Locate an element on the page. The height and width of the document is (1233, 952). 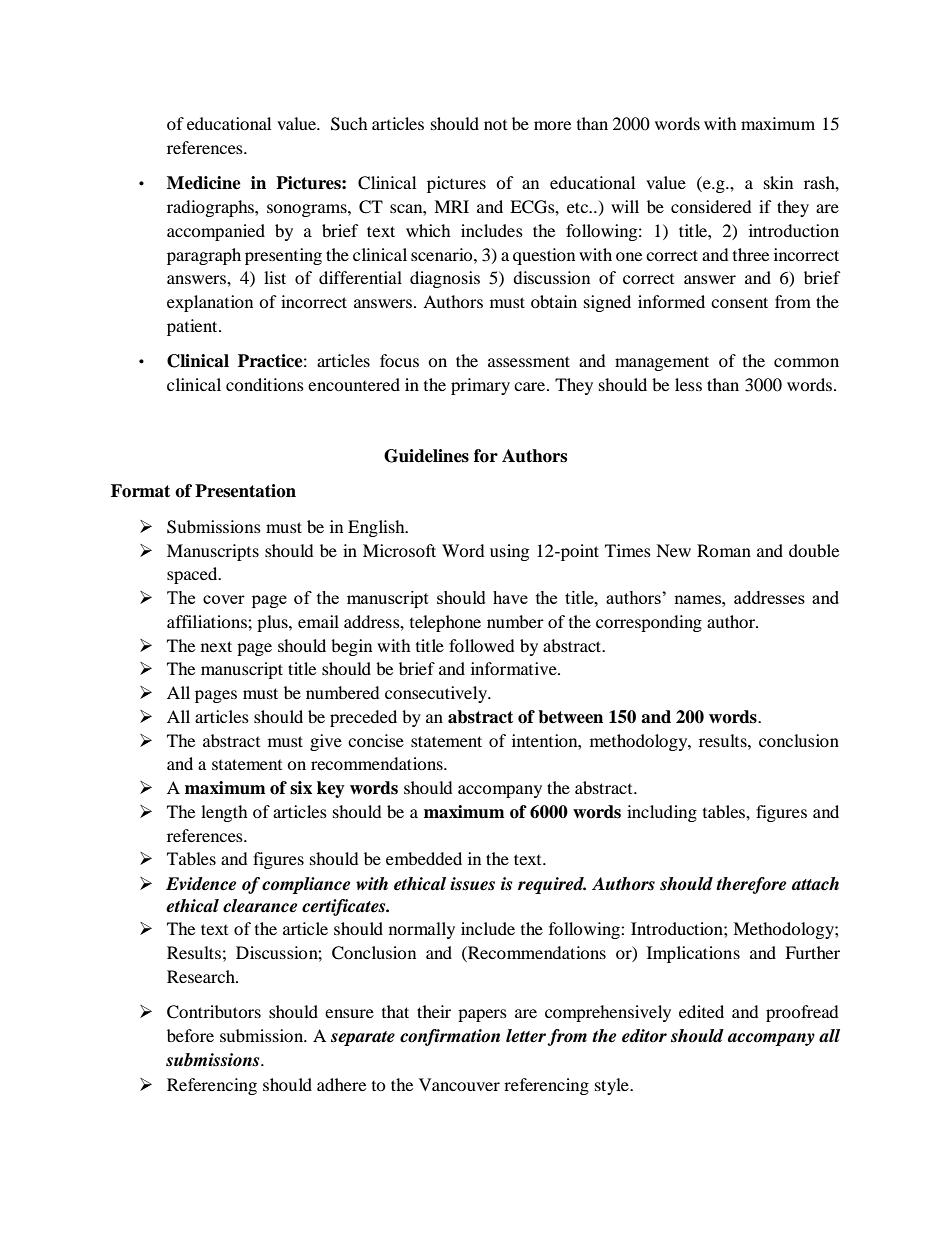
letter is located at coordinates (526, 1036).
